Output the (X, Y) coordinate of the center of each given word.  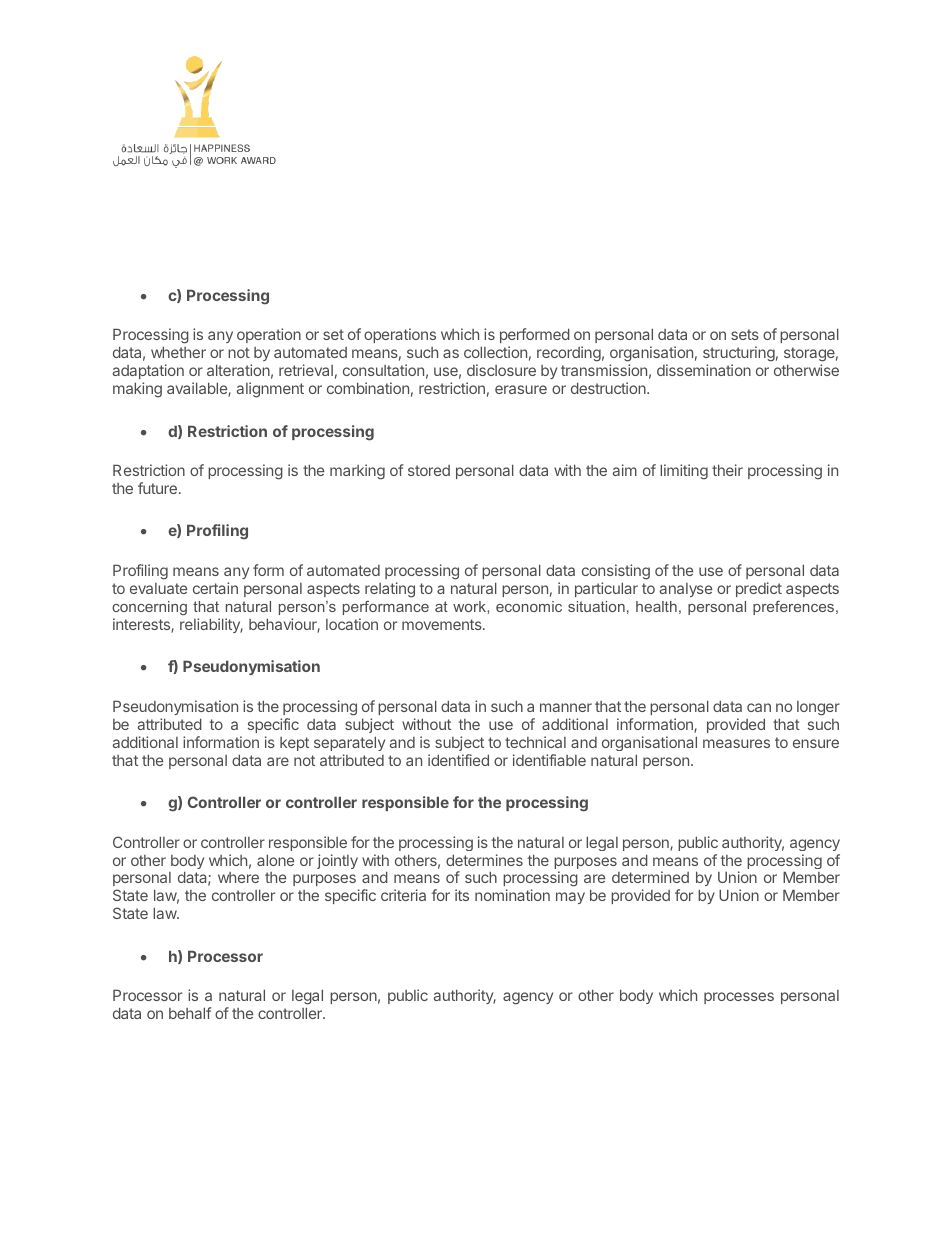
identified (458, 760)
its (462, 895)
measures (736, 743)
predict (759, 589)
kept (294, 744)
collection (495, 352)
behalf (190, 1013)
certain (215, 588)
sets (745, 334)
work (470, 606)
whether (178, 352)
